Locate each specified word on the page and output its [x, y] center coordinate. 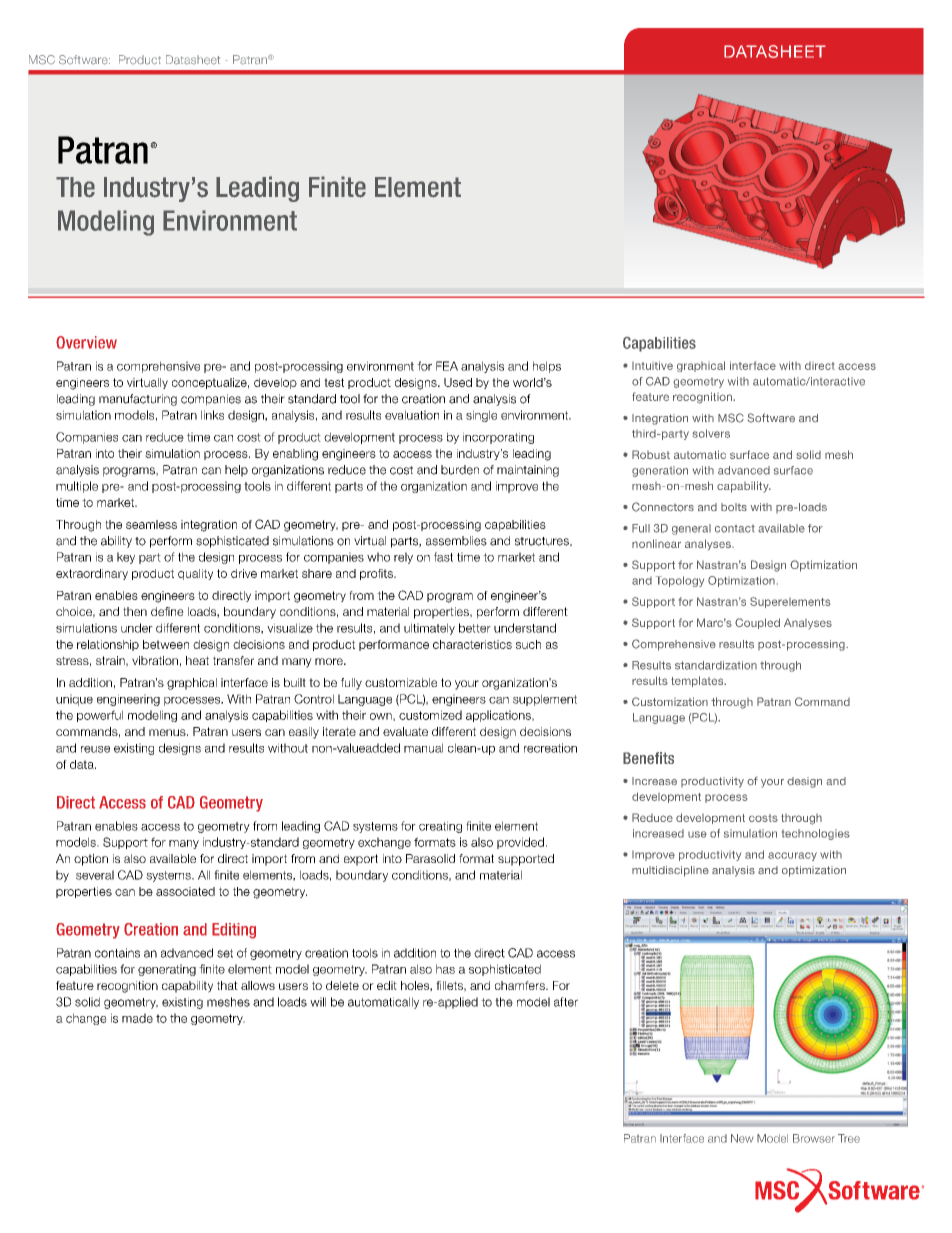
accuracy [792, 856]
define [167, 611]
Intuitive [652, 365]
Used [458, 382]
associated [185, 891]
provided [520, 843]
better [475, 628]
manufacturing [138, 400]
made [137, 1018]
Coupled [757, 623]
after [566, 1002]
